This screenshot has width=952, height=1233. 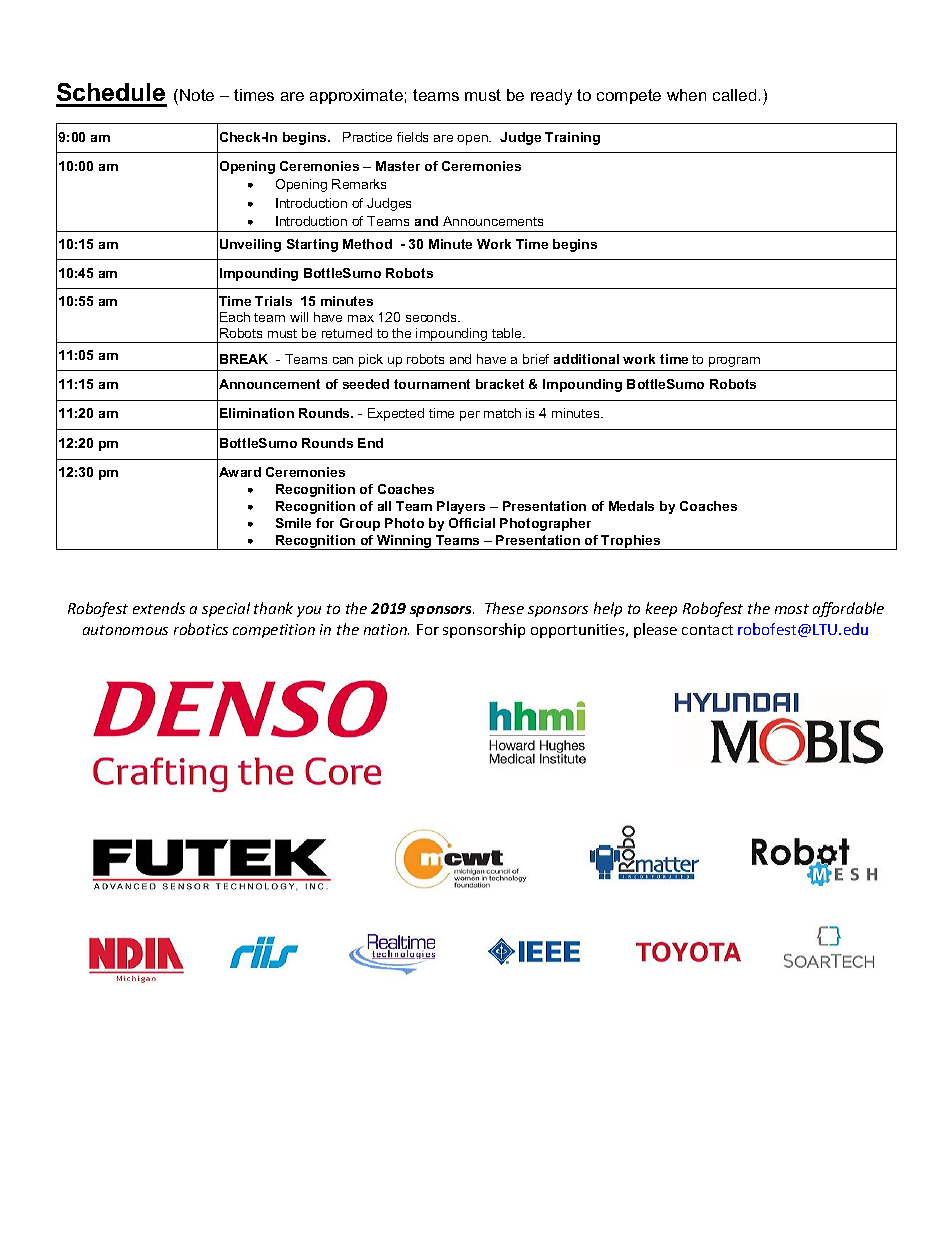 I want to click on Medals, so click(x=631, y=506).
